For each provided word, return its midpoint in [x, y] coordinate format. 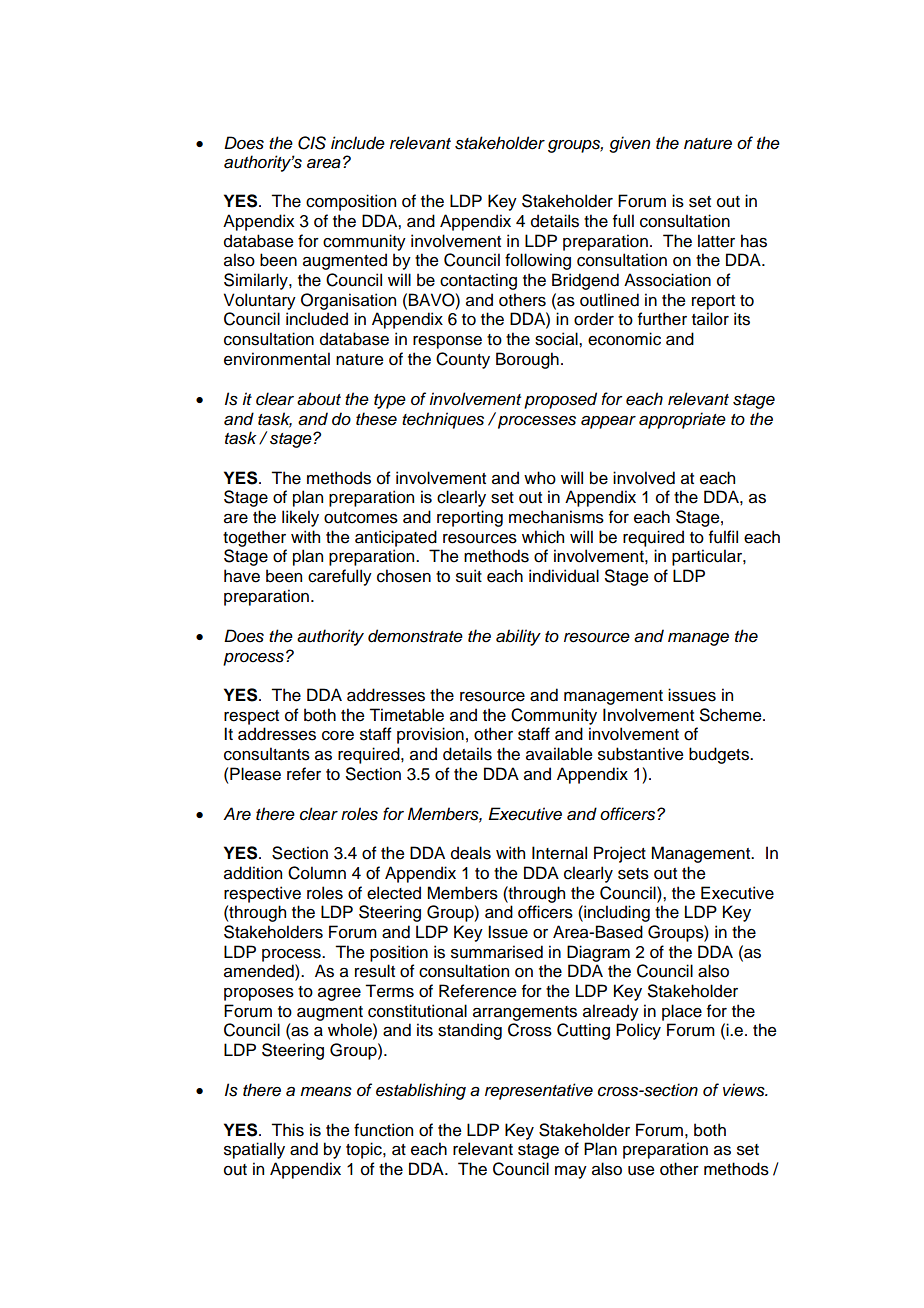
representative [539, 1091]
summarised [497, 952]
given [629, 144]
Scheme [732, 715]
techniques [443, 420]
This [287, 1130]
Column [317, 873]
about [319, 399]
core [338, 736]
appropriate [682, 420]
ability [518, 637]
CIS [312, 143]
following [538, 261]
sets [633, 874]
